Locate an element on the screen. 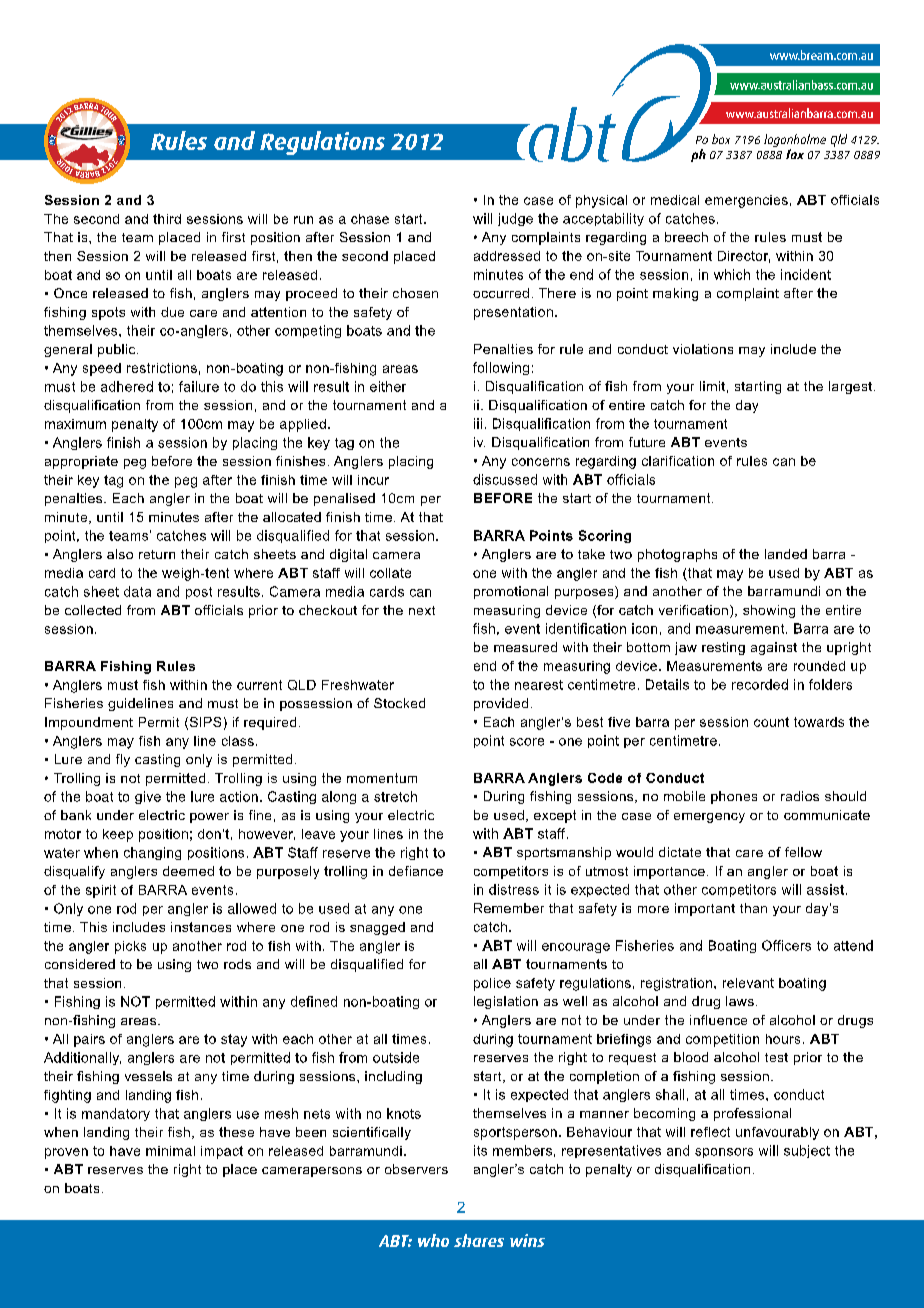 The image size is (924, 1308). shares is located at coordinates (479, 1240).
